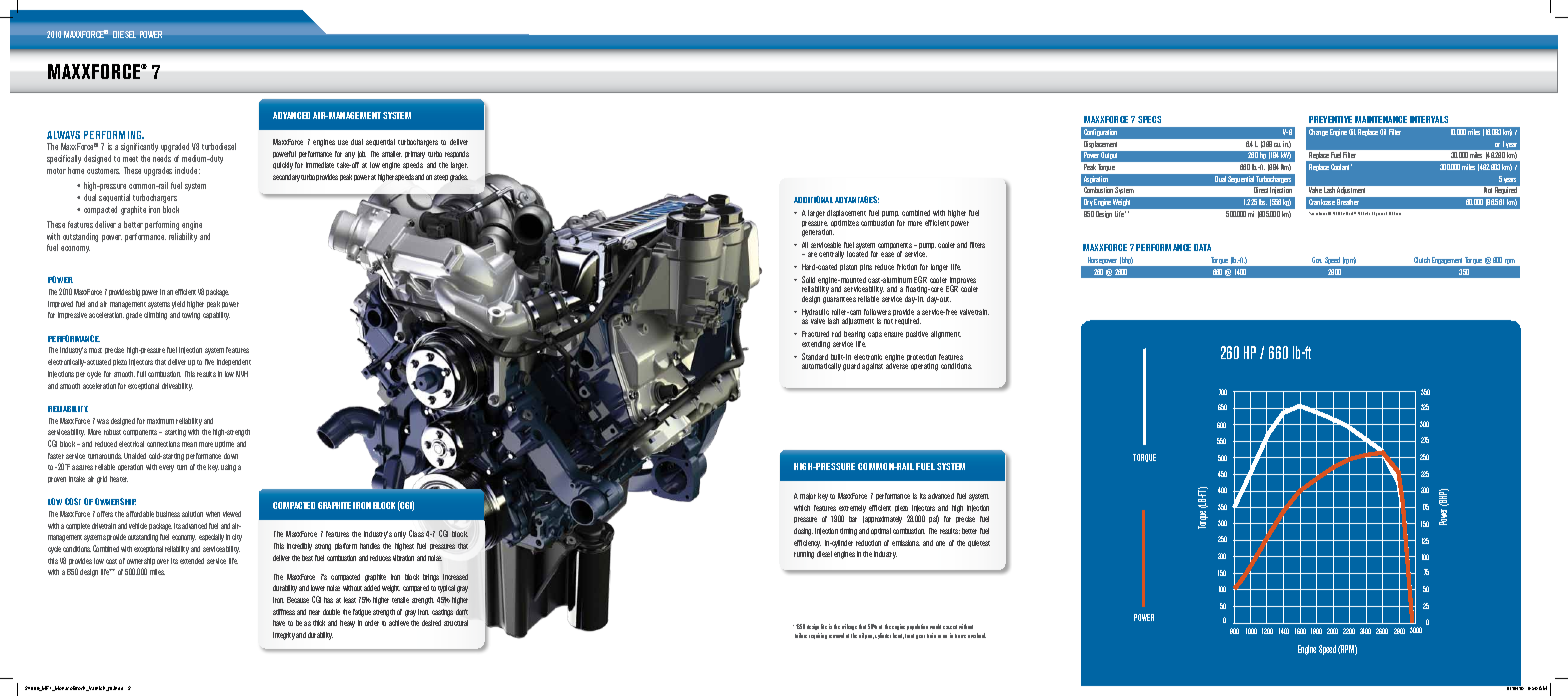  Describe the element at coordinates (457, 154) in the image. I see `responds` at that location.
